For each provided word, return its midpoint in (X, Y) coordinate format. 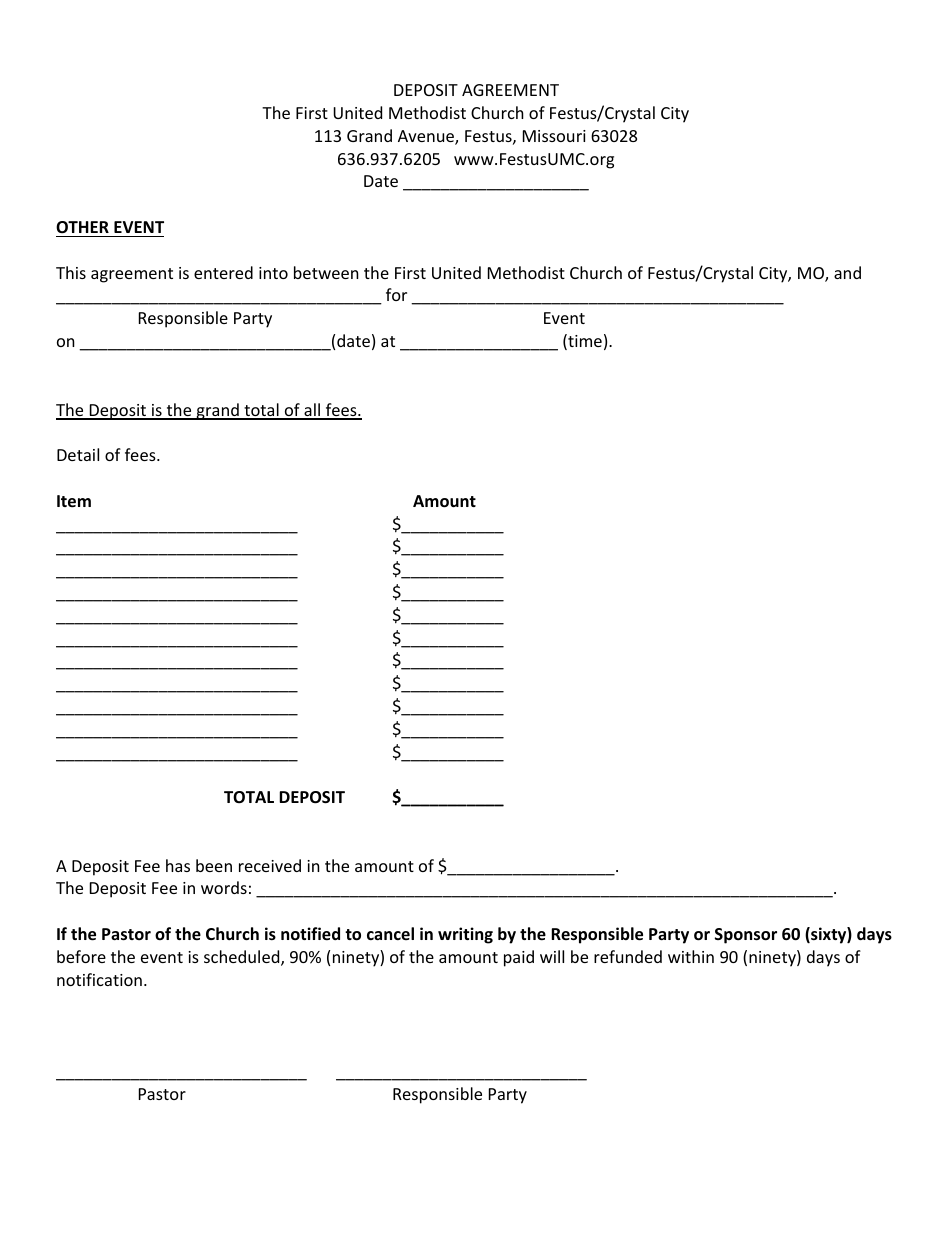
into (273, 273)
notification (99, 979)
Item (74, 501)
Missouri (554, 136)
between (326, 272)
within (691, 956)
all (312, 411)
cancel (390, 933)
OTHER (82, 227)
